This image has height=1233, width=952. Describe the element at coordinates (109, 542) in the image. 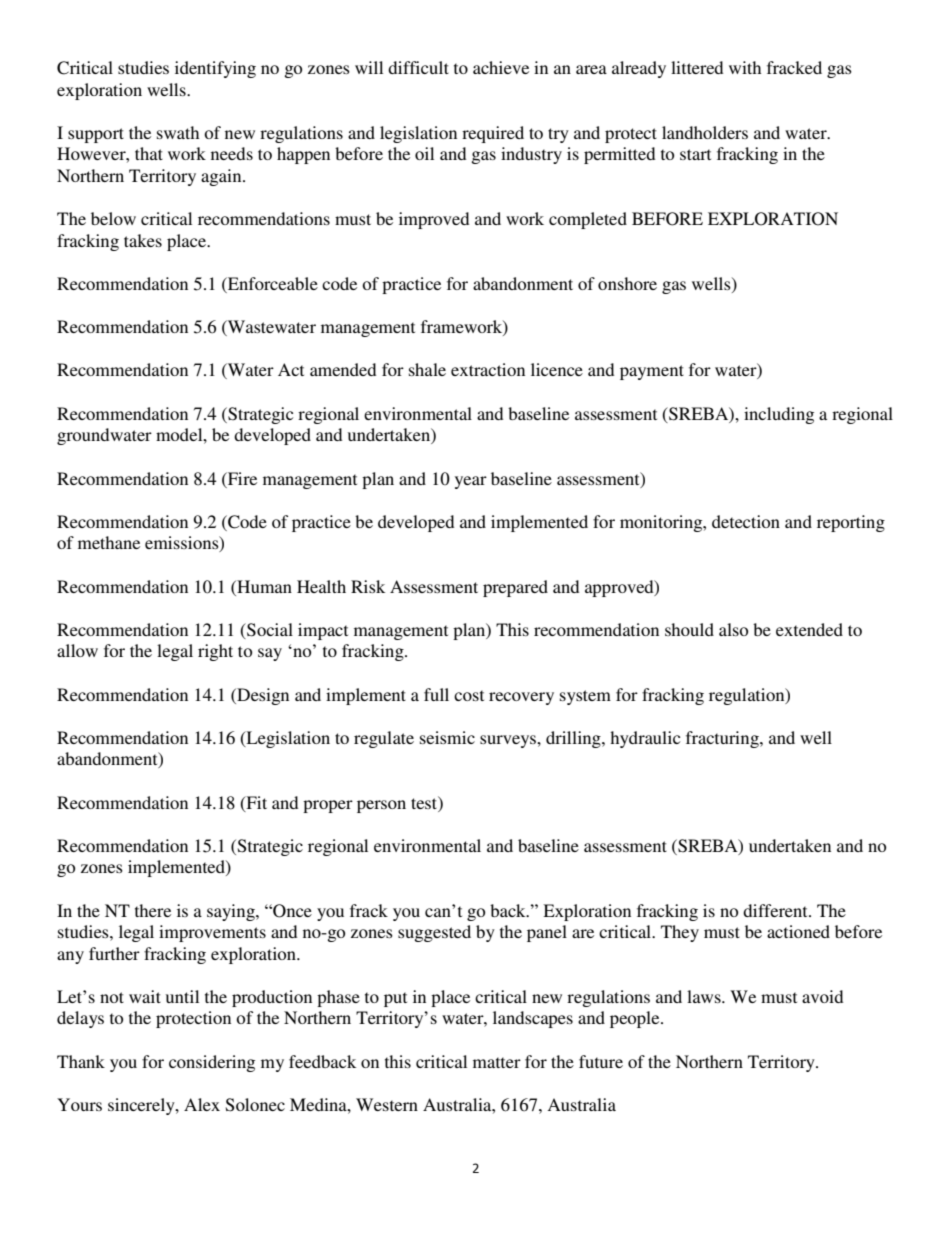

I see `methane` at that location.
